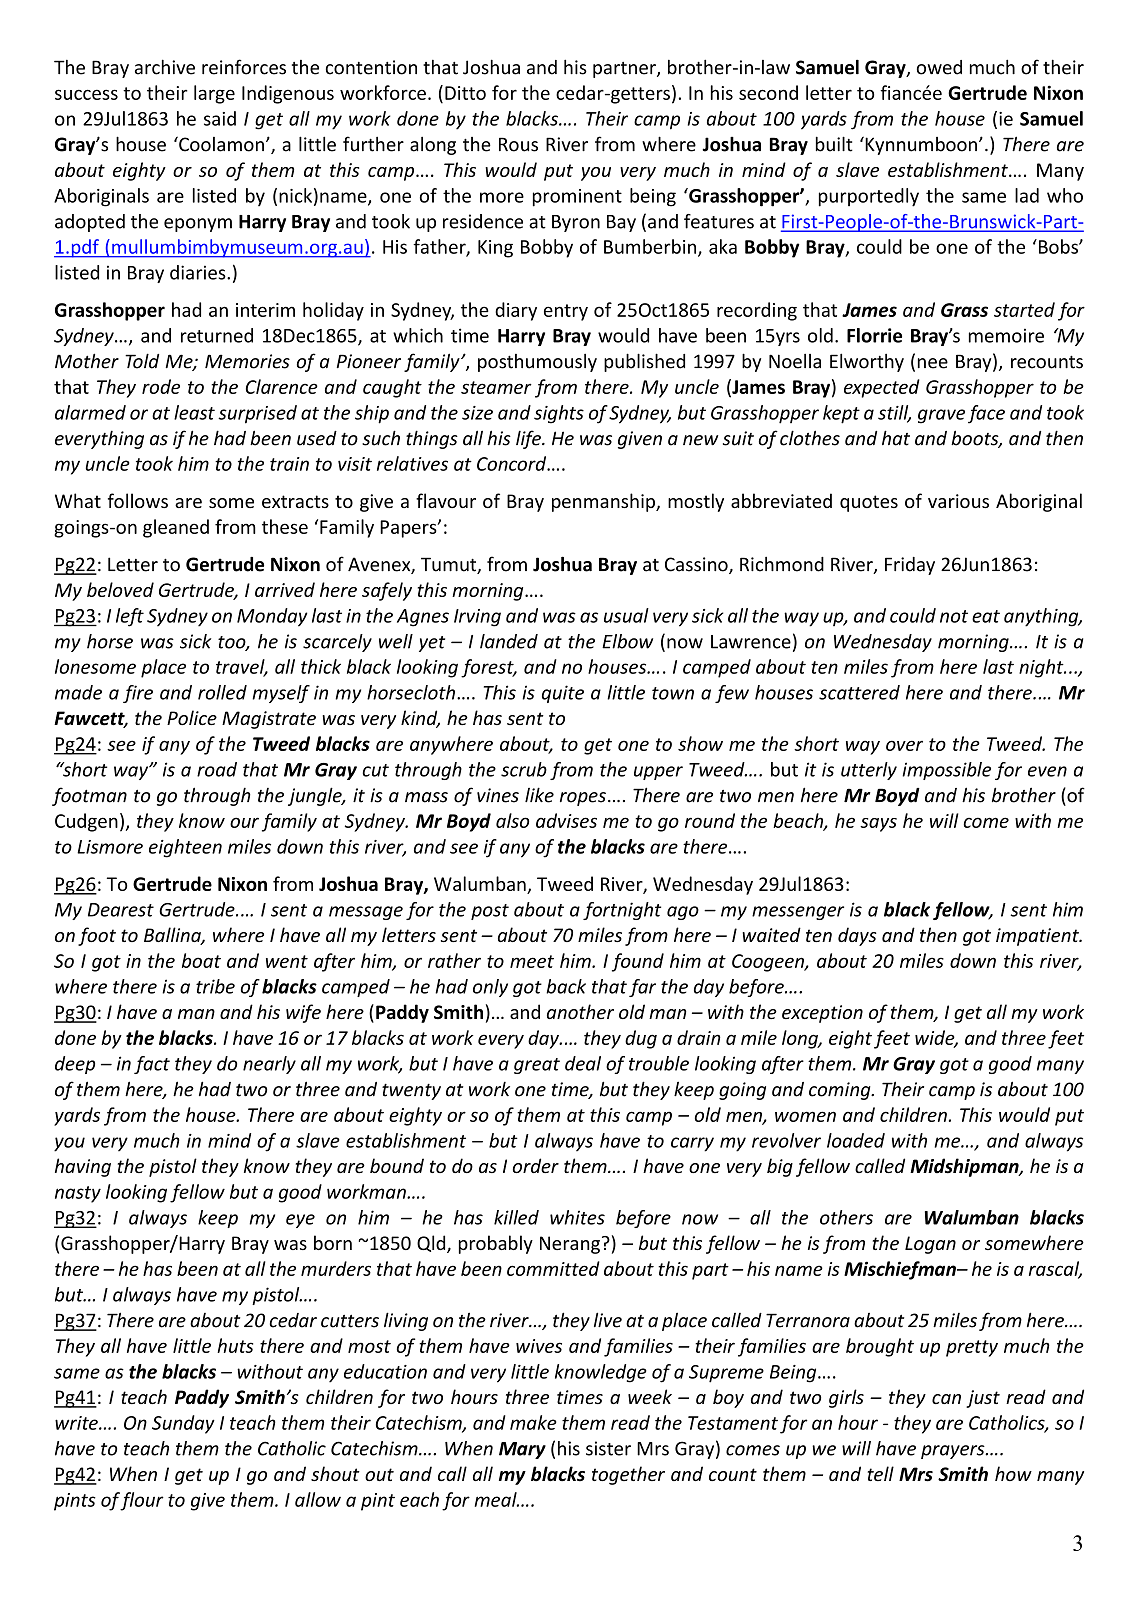 This page has width=1138, height=1609. I want to click on said, so click(220, 118).
